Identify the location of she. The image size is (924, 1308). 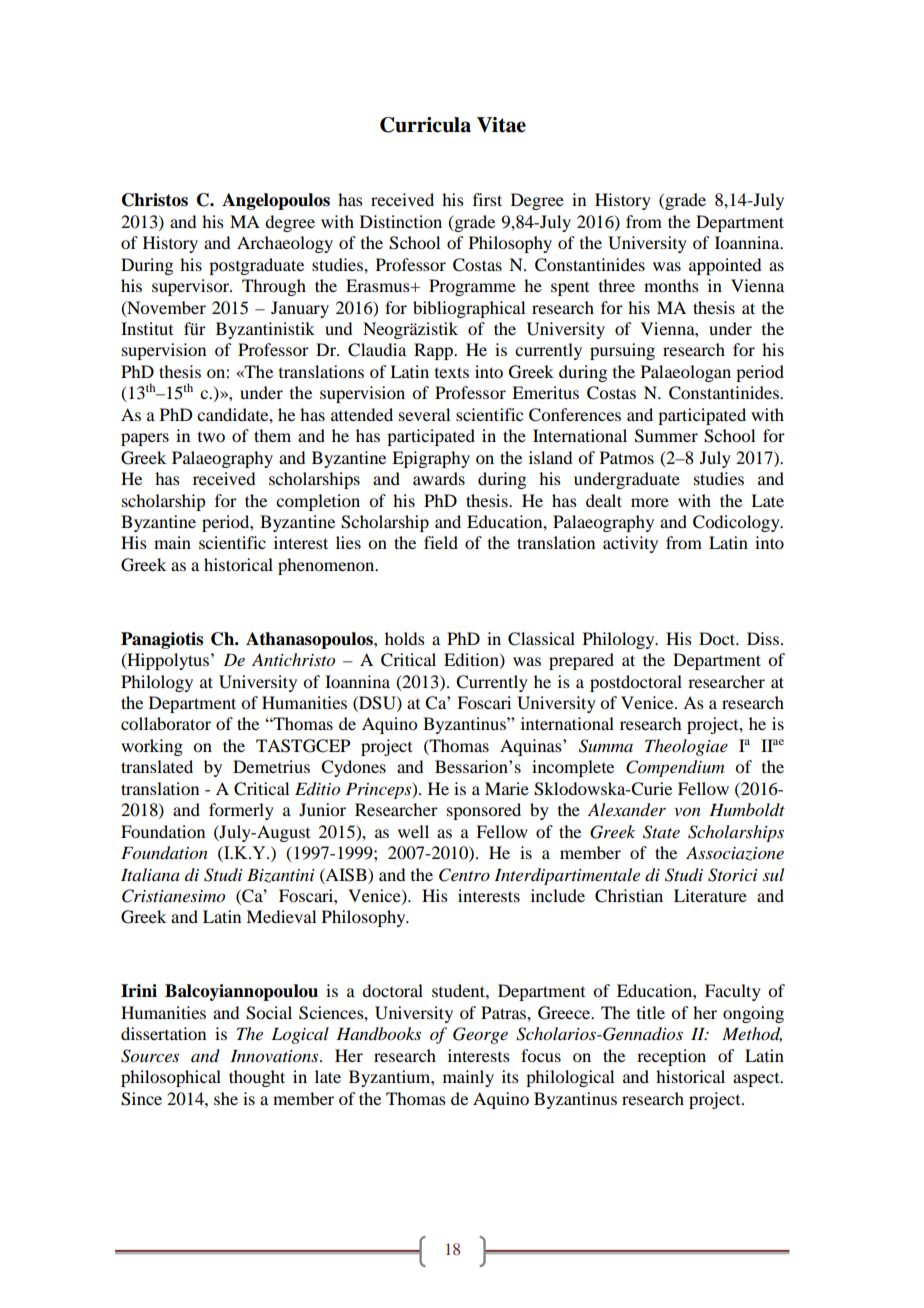
(226, 1098).
